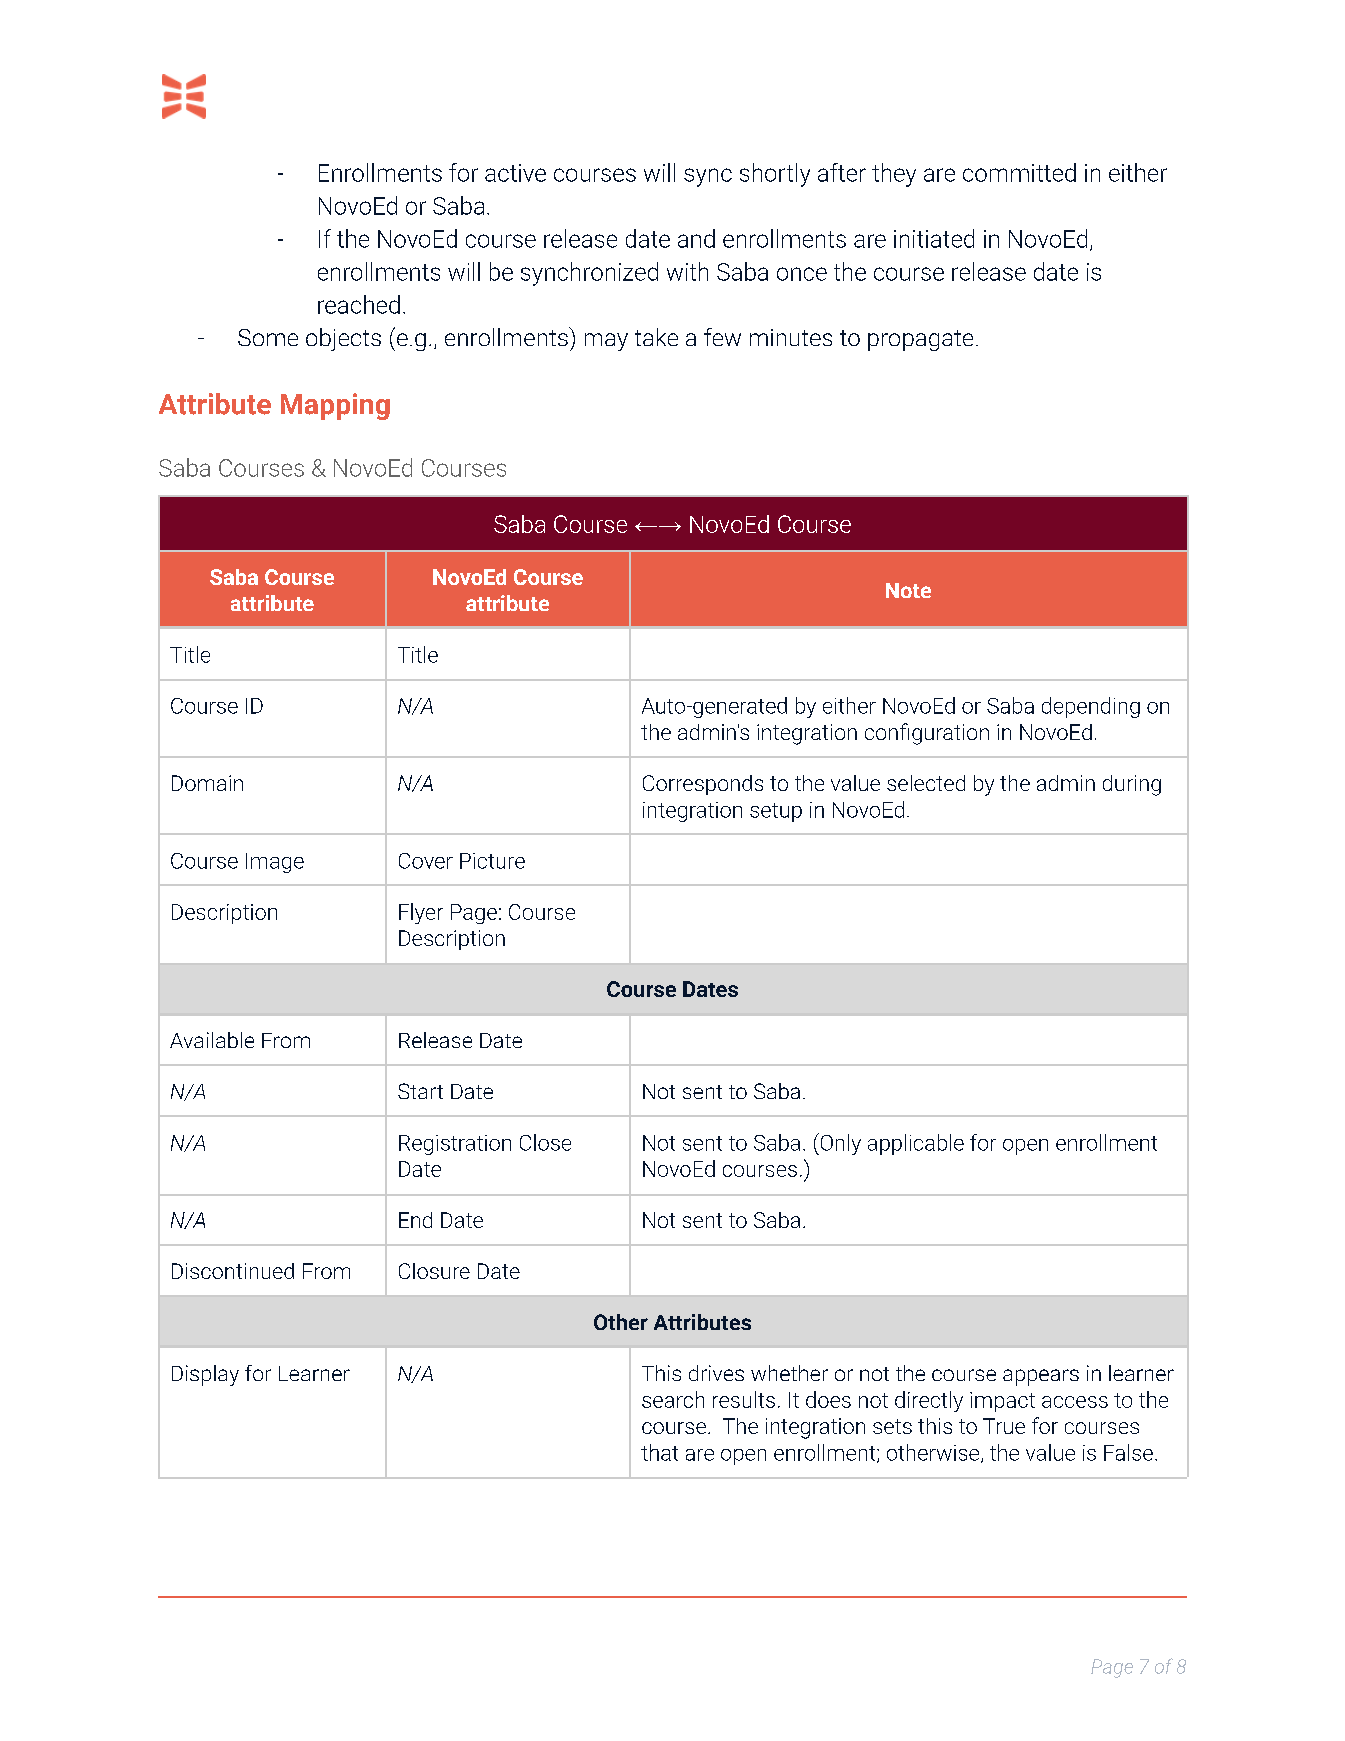 The height and width of the page is (1741, 1345). Describe the element at coordinates (916, 1144) in the page. I see `applicable` at that location.
